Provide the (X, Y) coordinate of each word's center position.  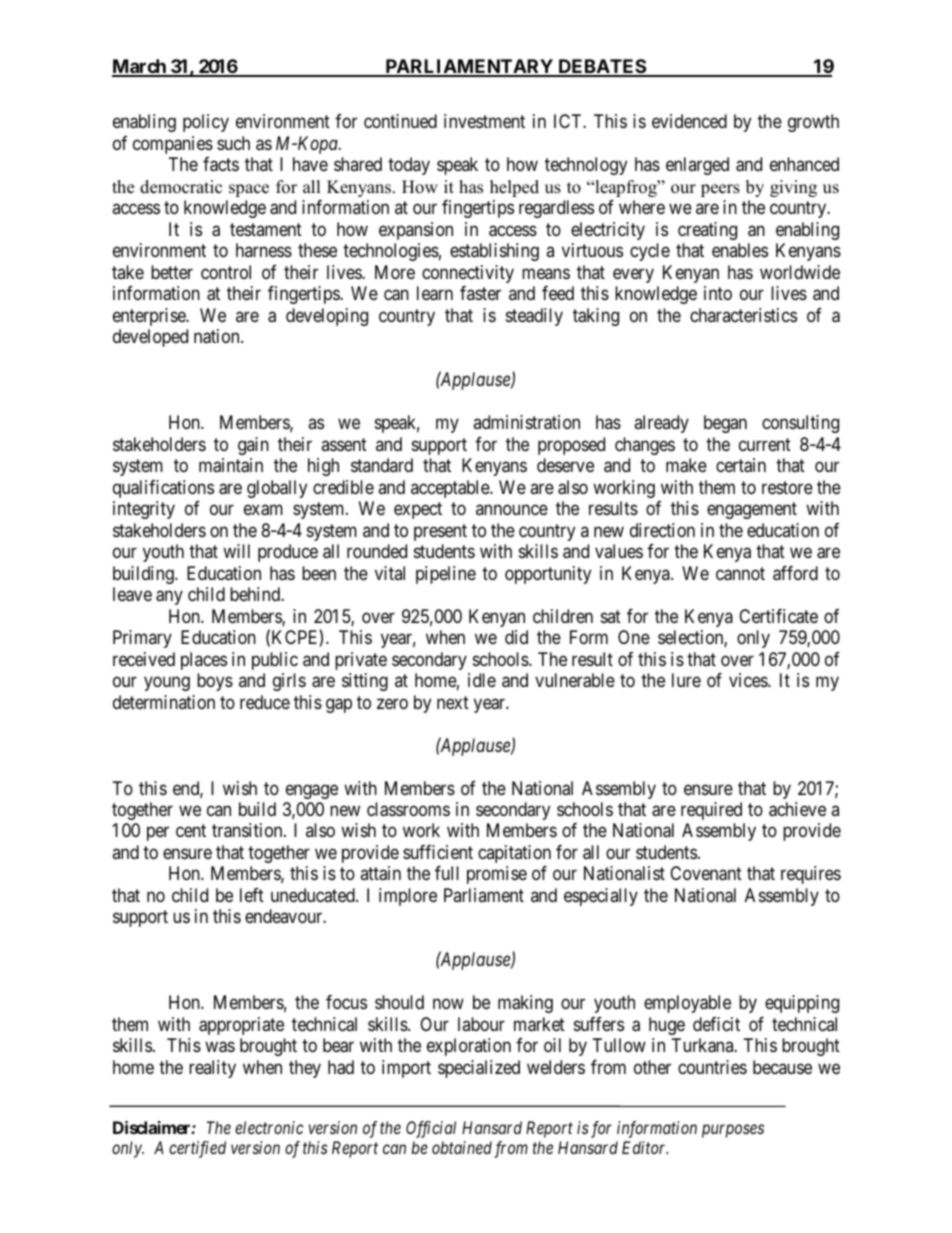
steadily (534, 317)
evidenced (689, 121)
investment (484, 121)
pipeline (446, 575)
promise (497, 875)
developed (150, 338)
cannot (740, 574)
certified (197, 1149)
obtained (462, 1147)
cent (191, 831)
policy (206, 123)
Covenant (706, 873)
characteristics (743, 315)
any (169, 598)
